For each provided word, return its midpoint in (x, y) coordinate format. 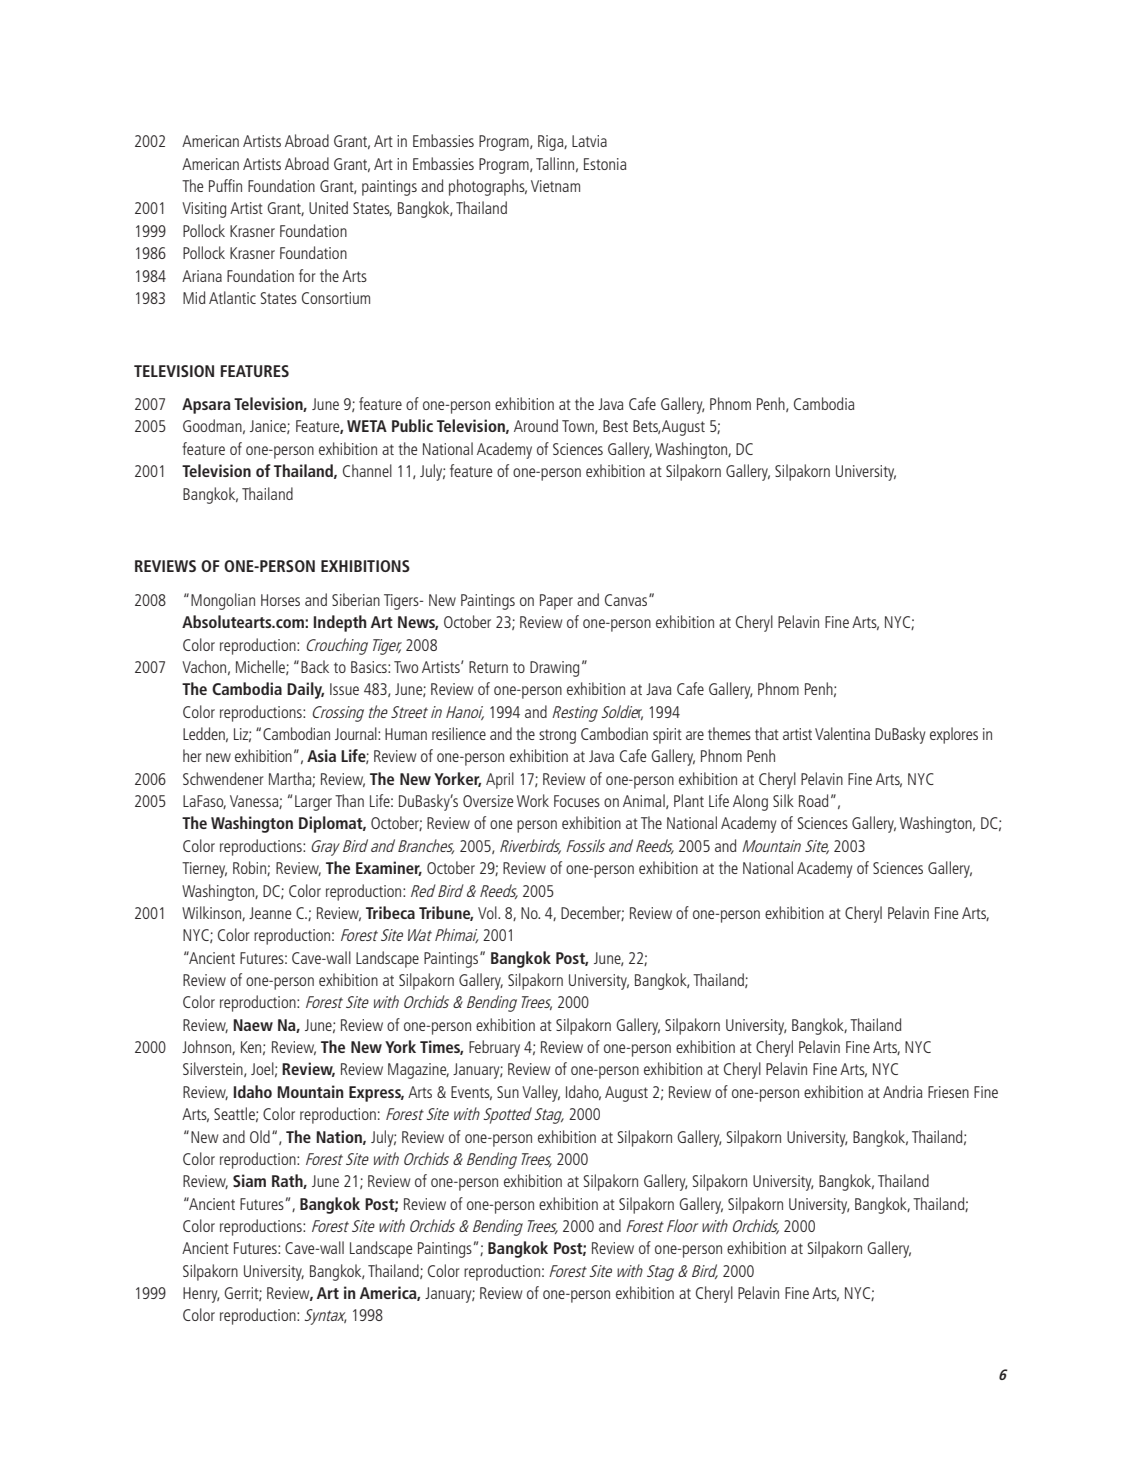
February (494, 1048)
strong (557, 736)
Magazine (418, 1071)
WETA (367, 426)
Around (536, 425)
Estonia (605, 164)
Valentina (842, 733)
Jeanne (270, 913)
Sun (508, 1092)
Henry (201, 1295)
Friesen (948, 1092)
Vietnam (555, 186)
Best (615, 426)
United (328, 207)
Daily (305, 690)
